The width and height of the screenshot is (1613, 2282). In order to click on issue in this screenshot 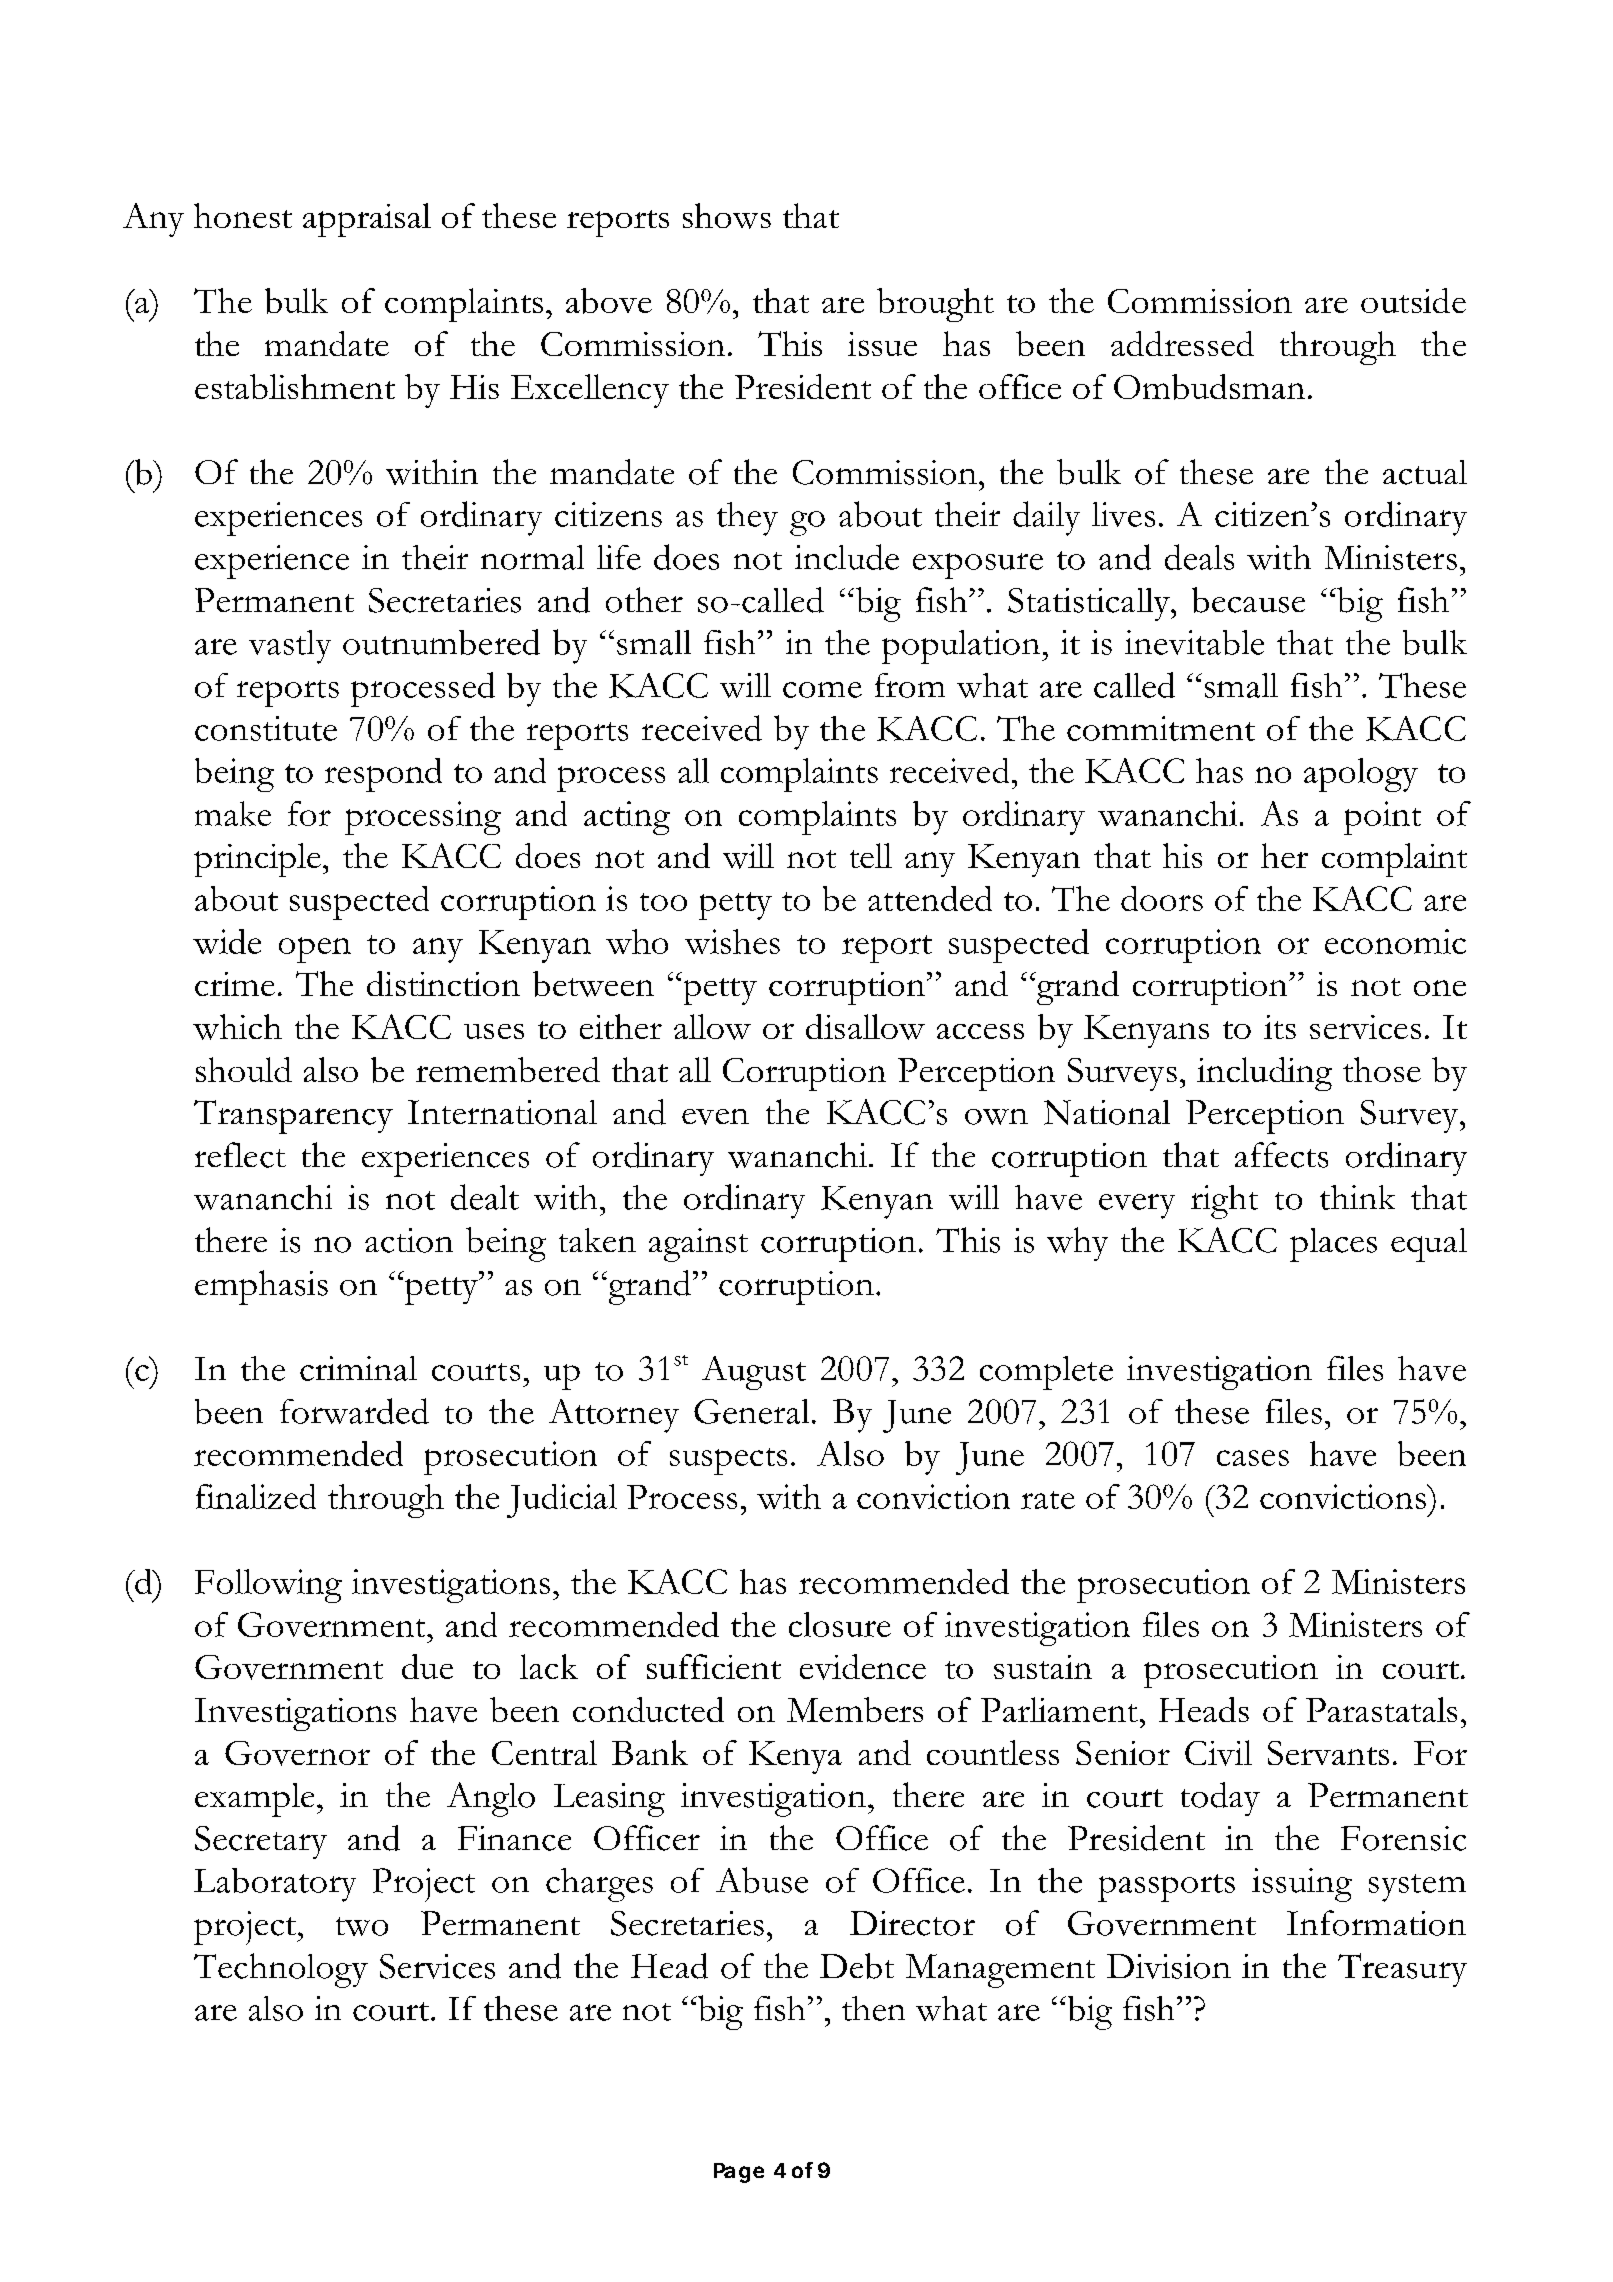, I will do `click(882, 344)`.
